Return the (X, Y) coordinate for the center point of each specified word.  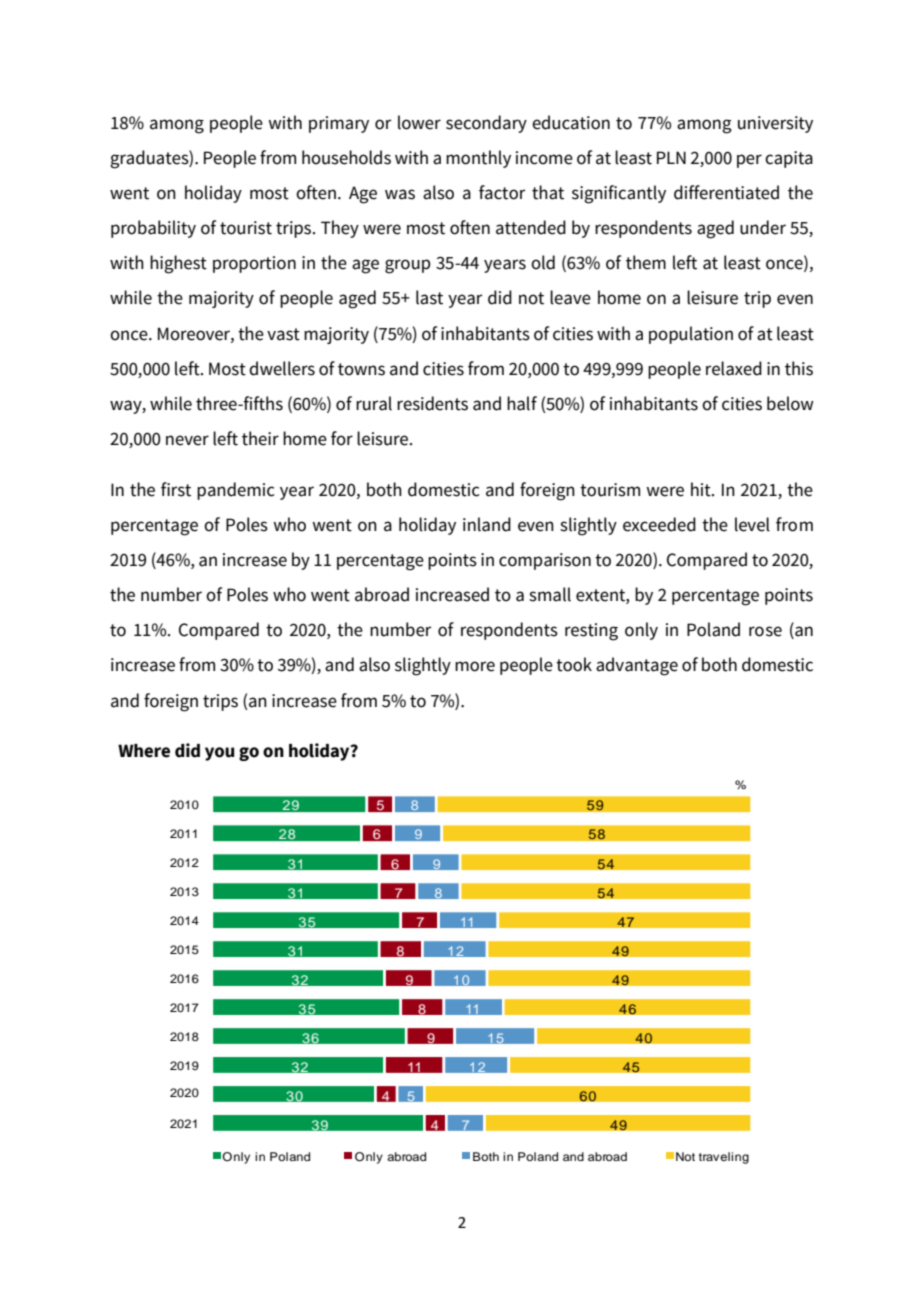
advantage (637, 666)
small (550, 594)
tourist (246, 228)
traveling (724, 1158)
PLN (671, 157)
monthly (478, 159)
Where (144, 751)
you (219, 754)
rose (765, 631)
